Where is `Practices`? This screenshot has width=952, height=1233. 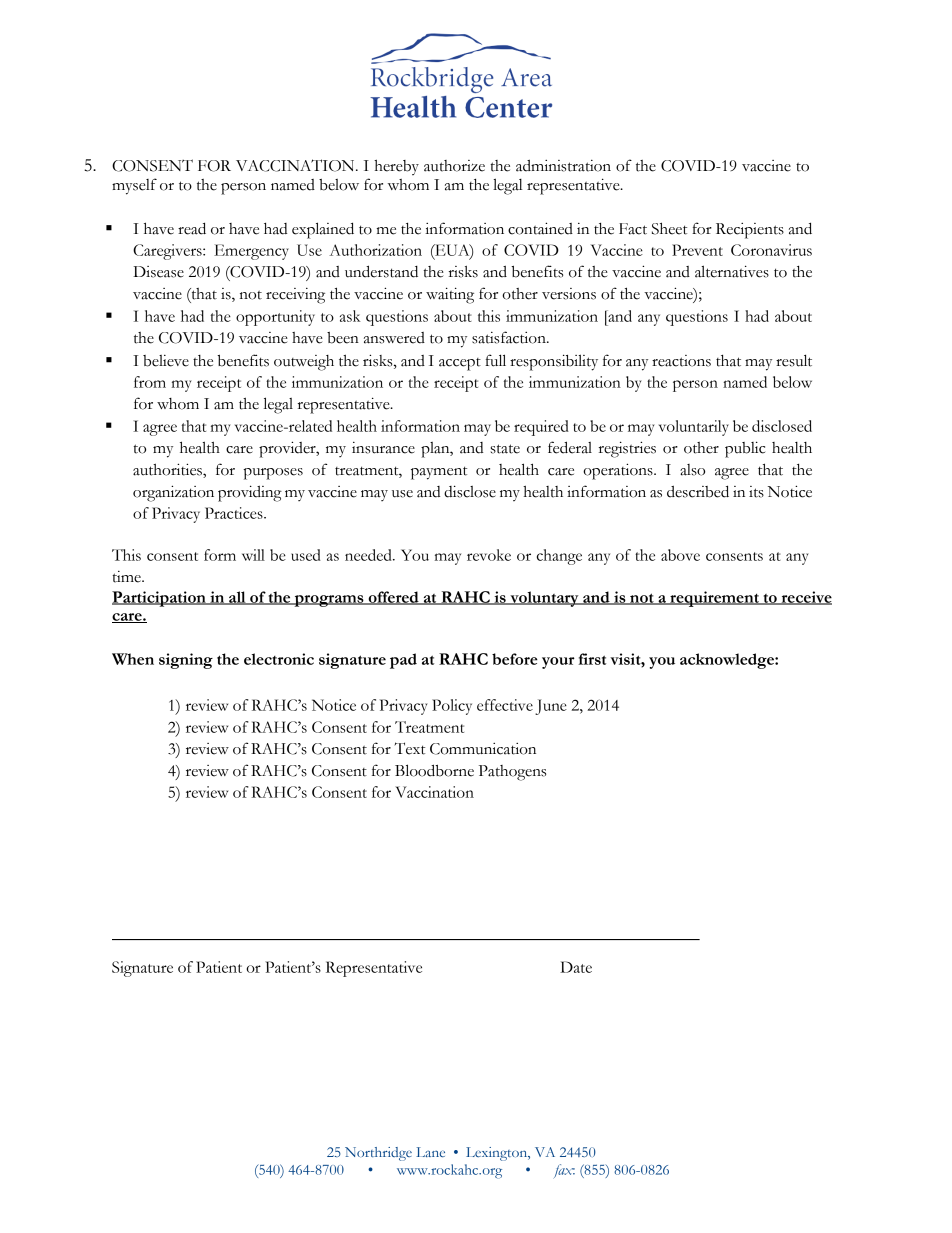 Practices is located at coordinates (235, 513).
